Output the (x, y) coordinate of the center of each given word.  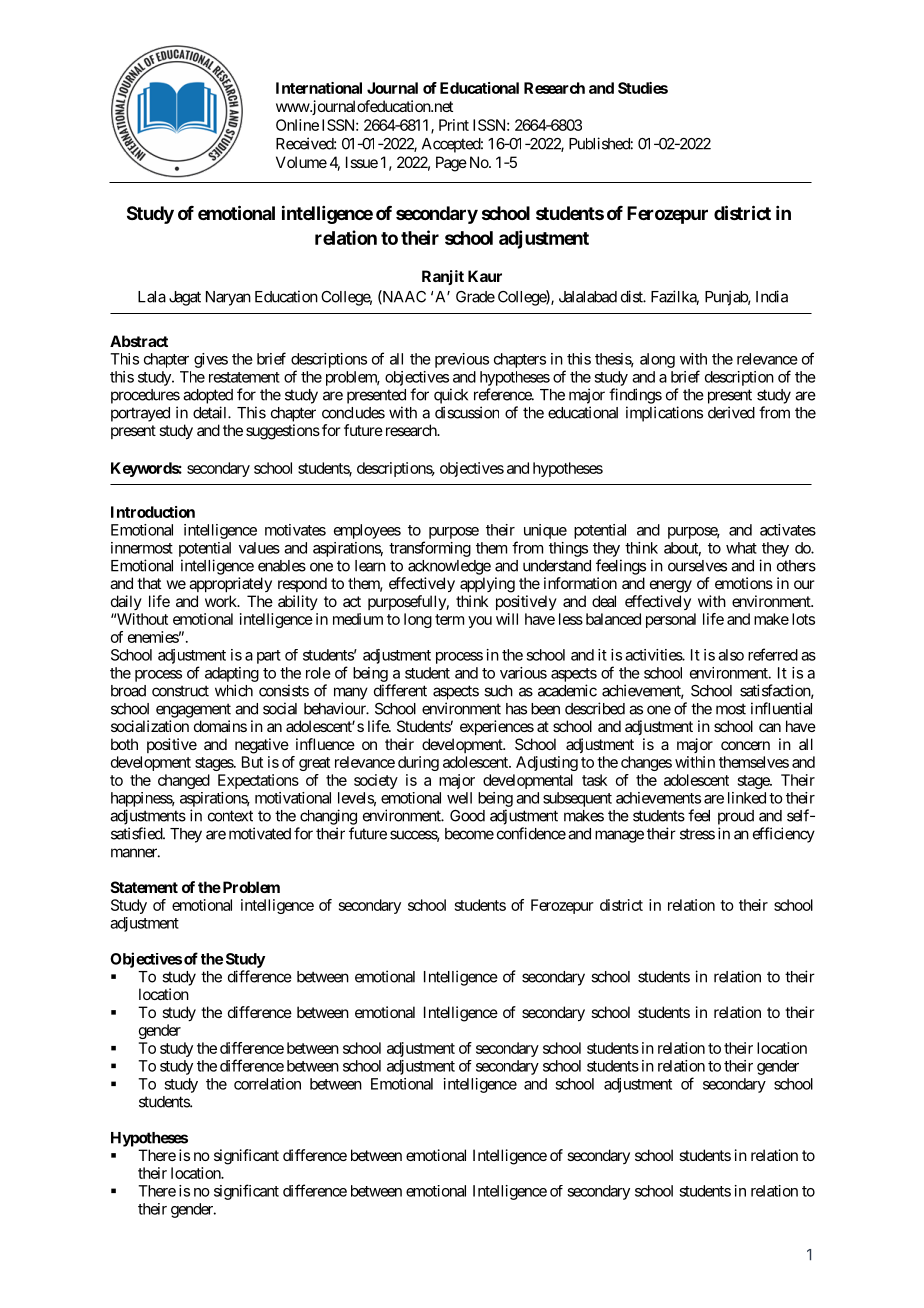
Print (454, 125)
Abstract (139, 341)
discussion (467, 412)
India (772, 296)
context (230, 816)
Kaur (485, 276)
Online (297, 125)
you (480, 622)
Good (467, 816)
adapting (232, 674)
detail (211, 412)
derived (731, 412)
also (731, 655)
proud (736, 817)
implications (664, 414)
